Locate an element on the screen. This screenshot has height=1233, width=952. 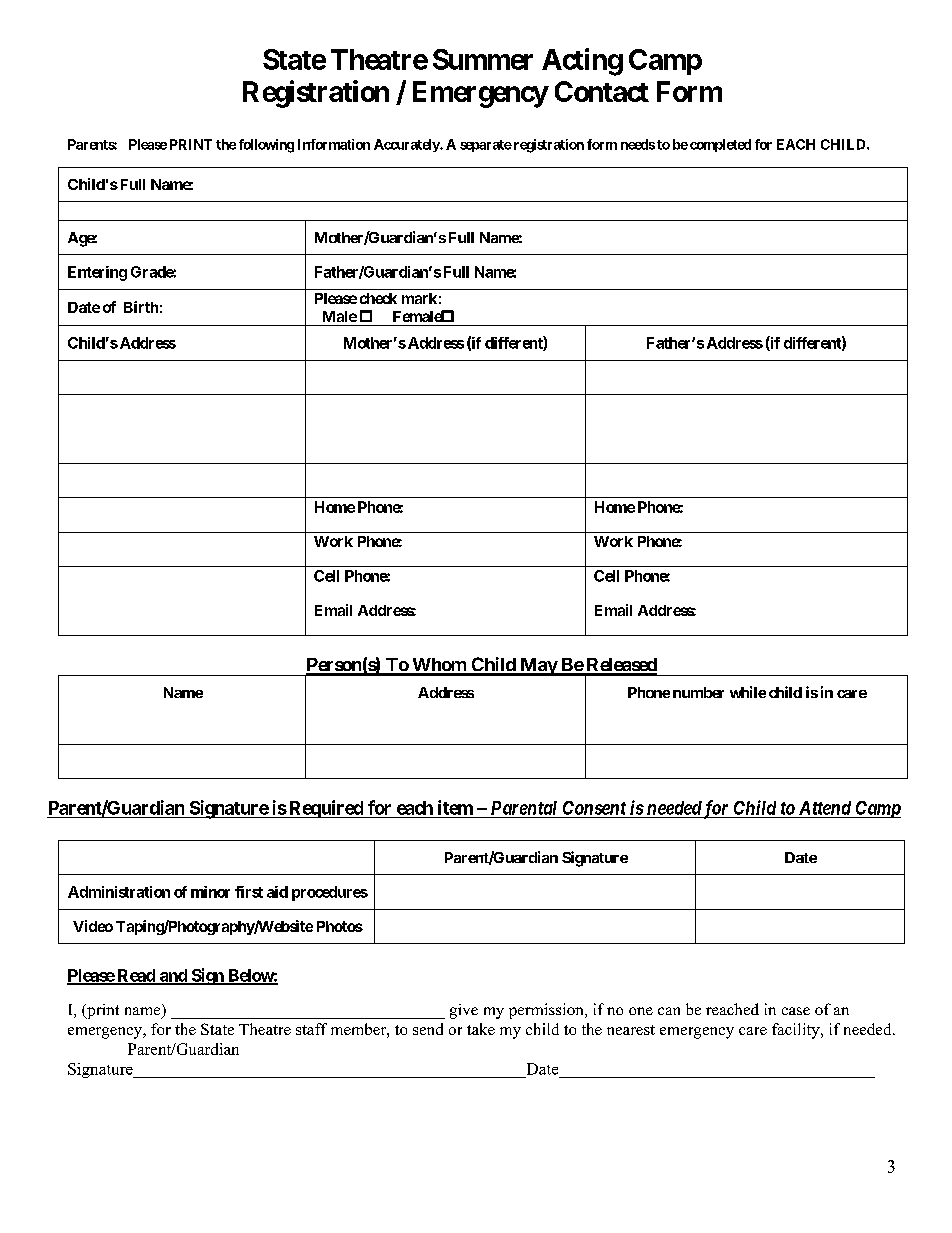
following is located at coordinates (266, 146).
